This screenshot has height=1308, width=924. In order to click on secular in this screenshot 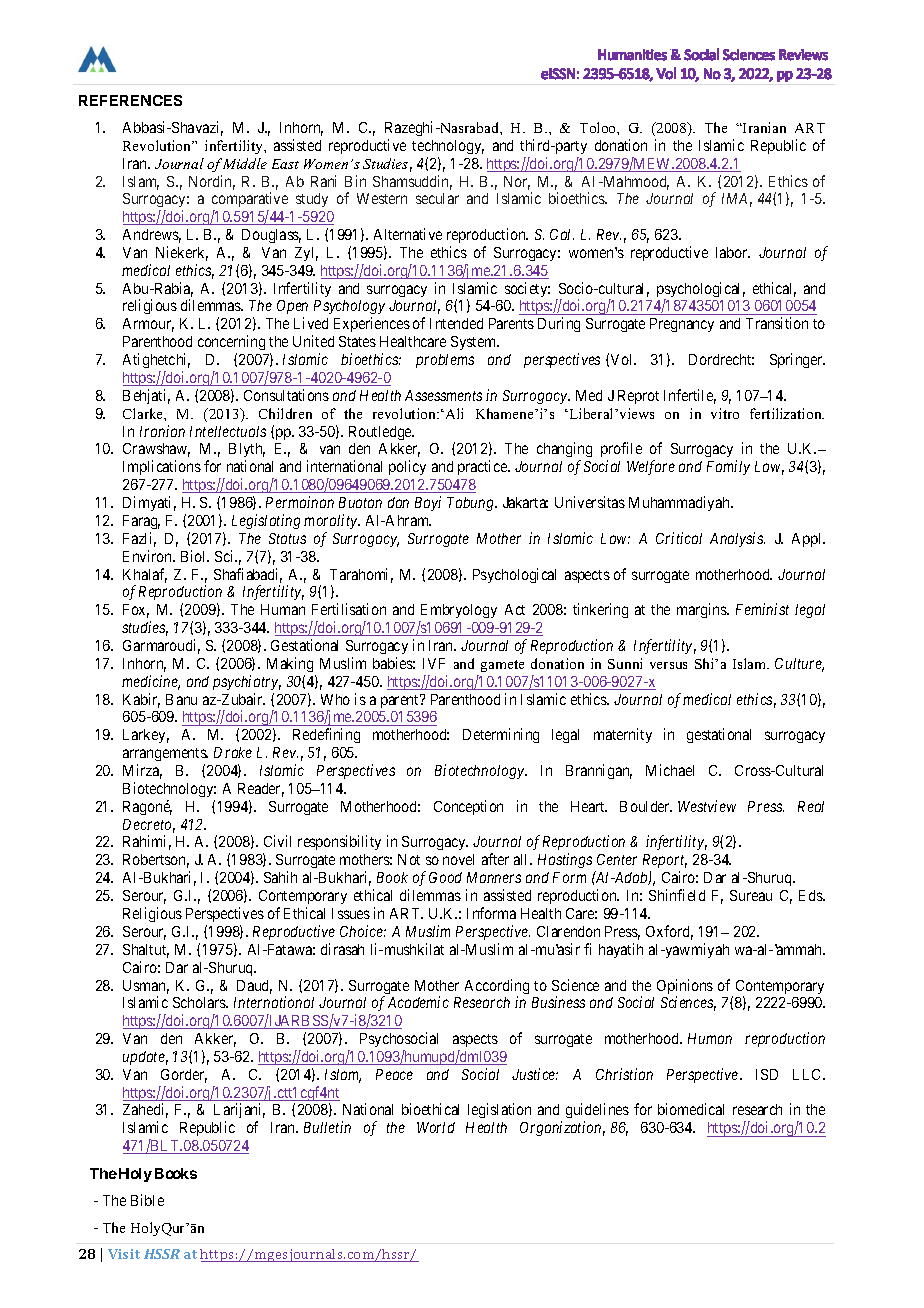, I will do `click(437, 198)`.
